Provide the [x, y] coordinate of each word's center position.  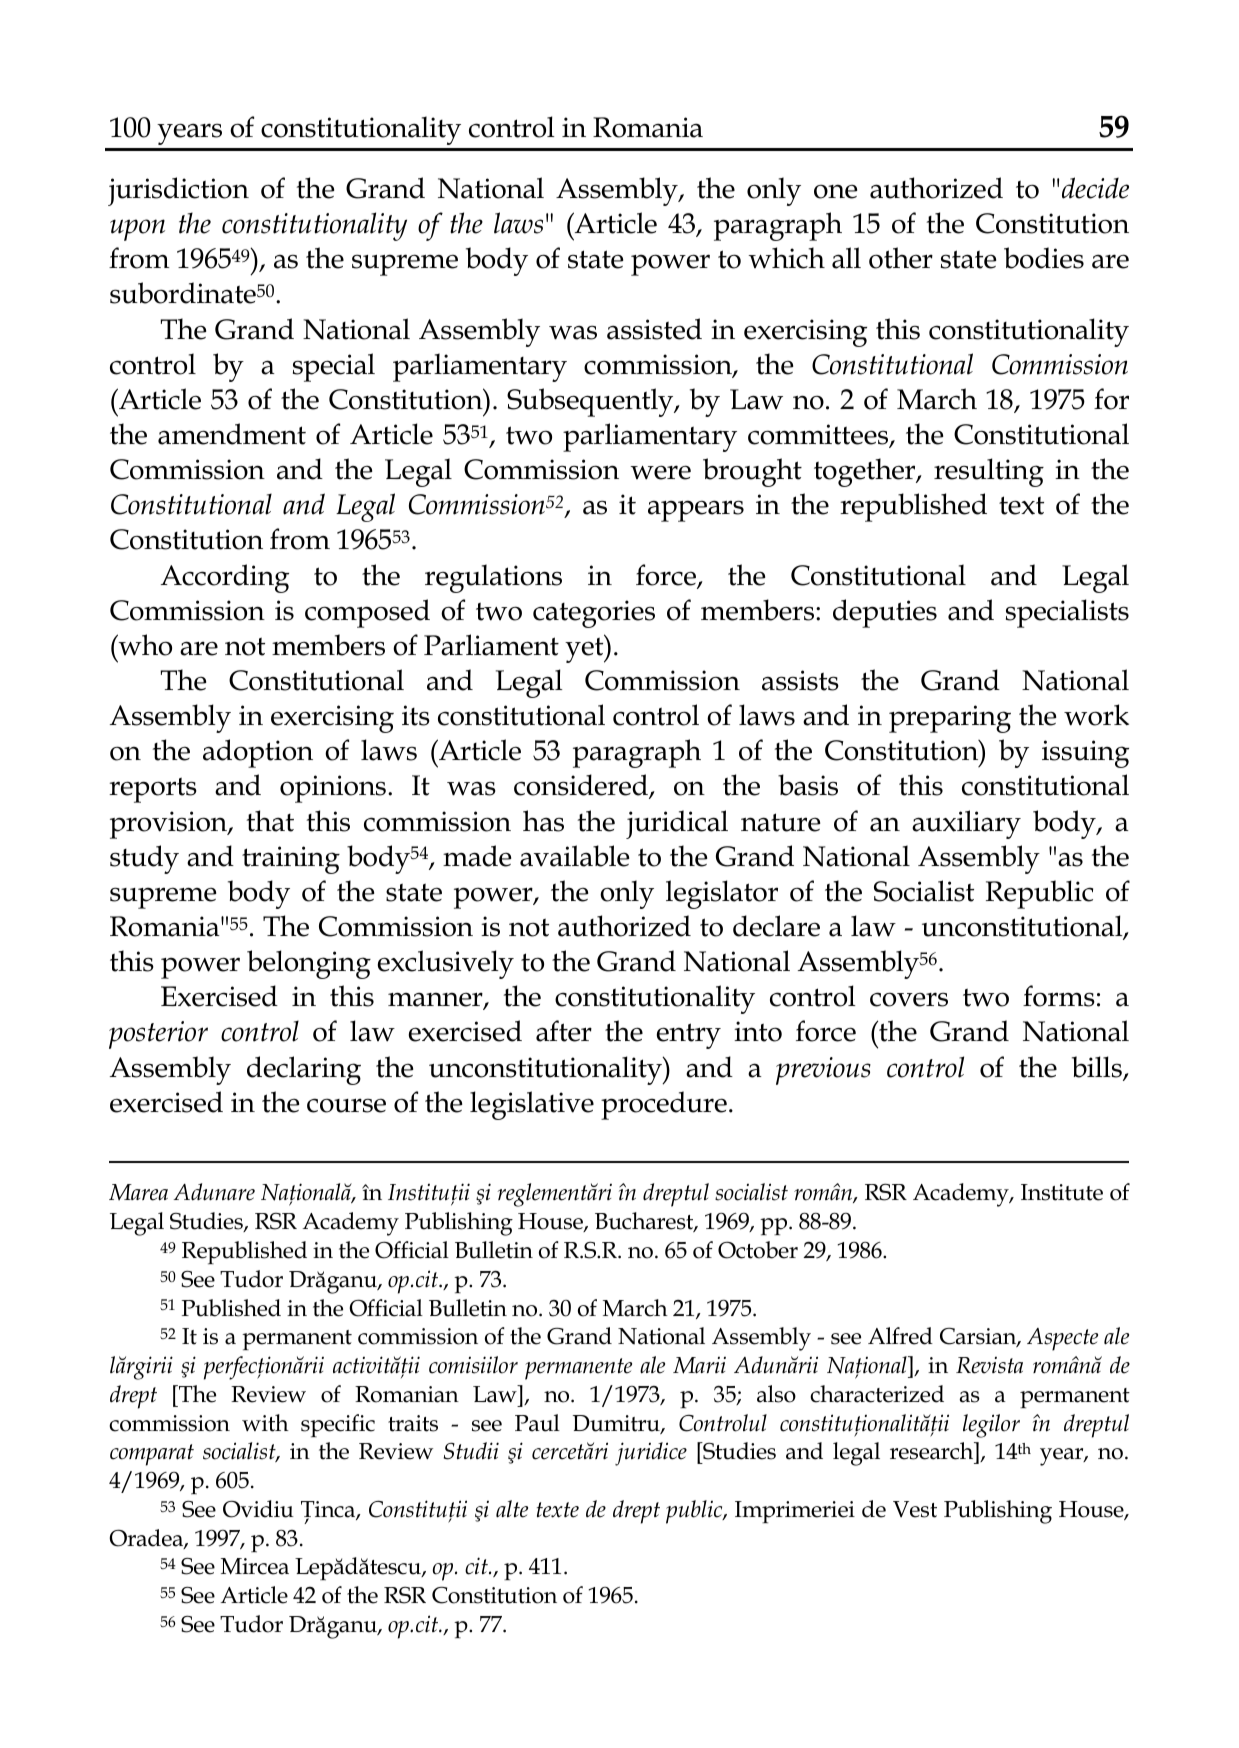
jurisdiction [178, 191]
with [265, 1423]
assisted [654, 329]
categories [594, 614]
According [225, 578]
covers [909, 999]
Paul [537, 1423]
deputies [885, 613]
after [564, 1031]
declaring [304, 1070]
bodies [1044, 258]
